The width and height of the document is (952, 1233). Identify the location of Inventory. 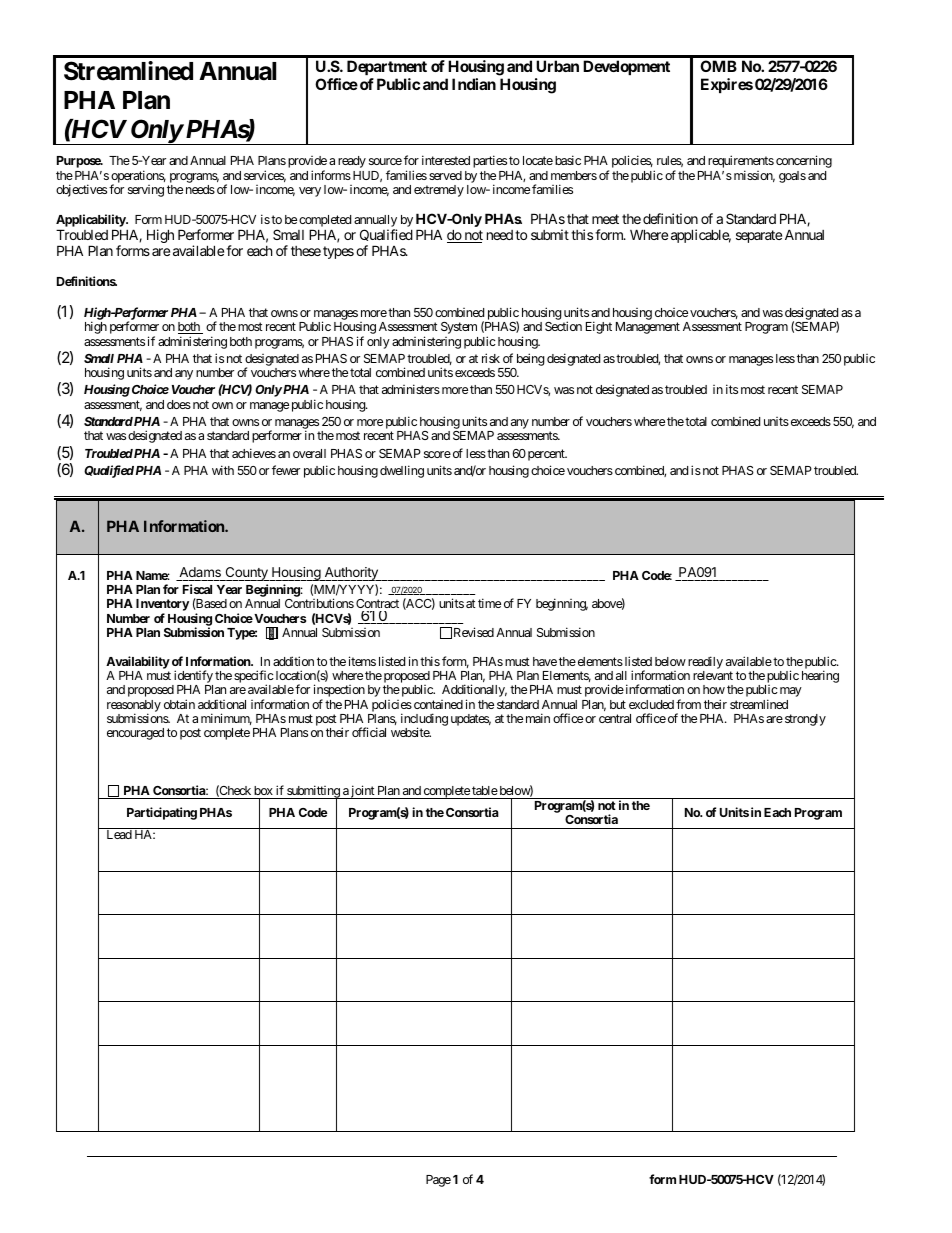
(162, 606).
